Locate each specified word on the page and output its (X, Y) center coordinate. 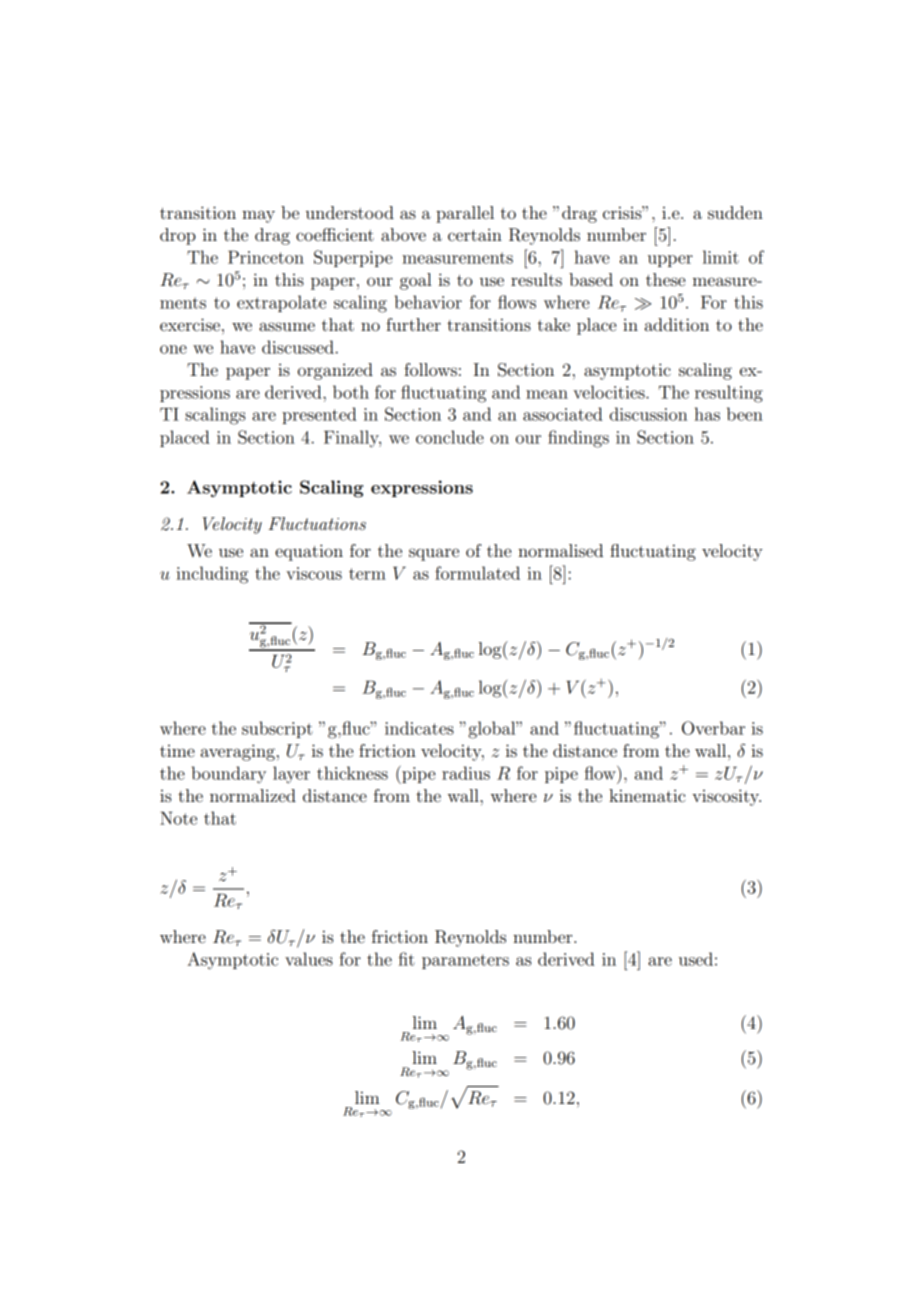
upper (670, 261)
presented (319, 415)
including (212, 575)
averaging (238, 752)
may (258, 216)
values (309, 959)
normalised (560, 550)
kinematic (647, 795)
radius (466, 773)
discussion (648, 414)
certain (475, 234)
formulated (477, 573)
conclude (450, 437)
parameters (465, 961)
